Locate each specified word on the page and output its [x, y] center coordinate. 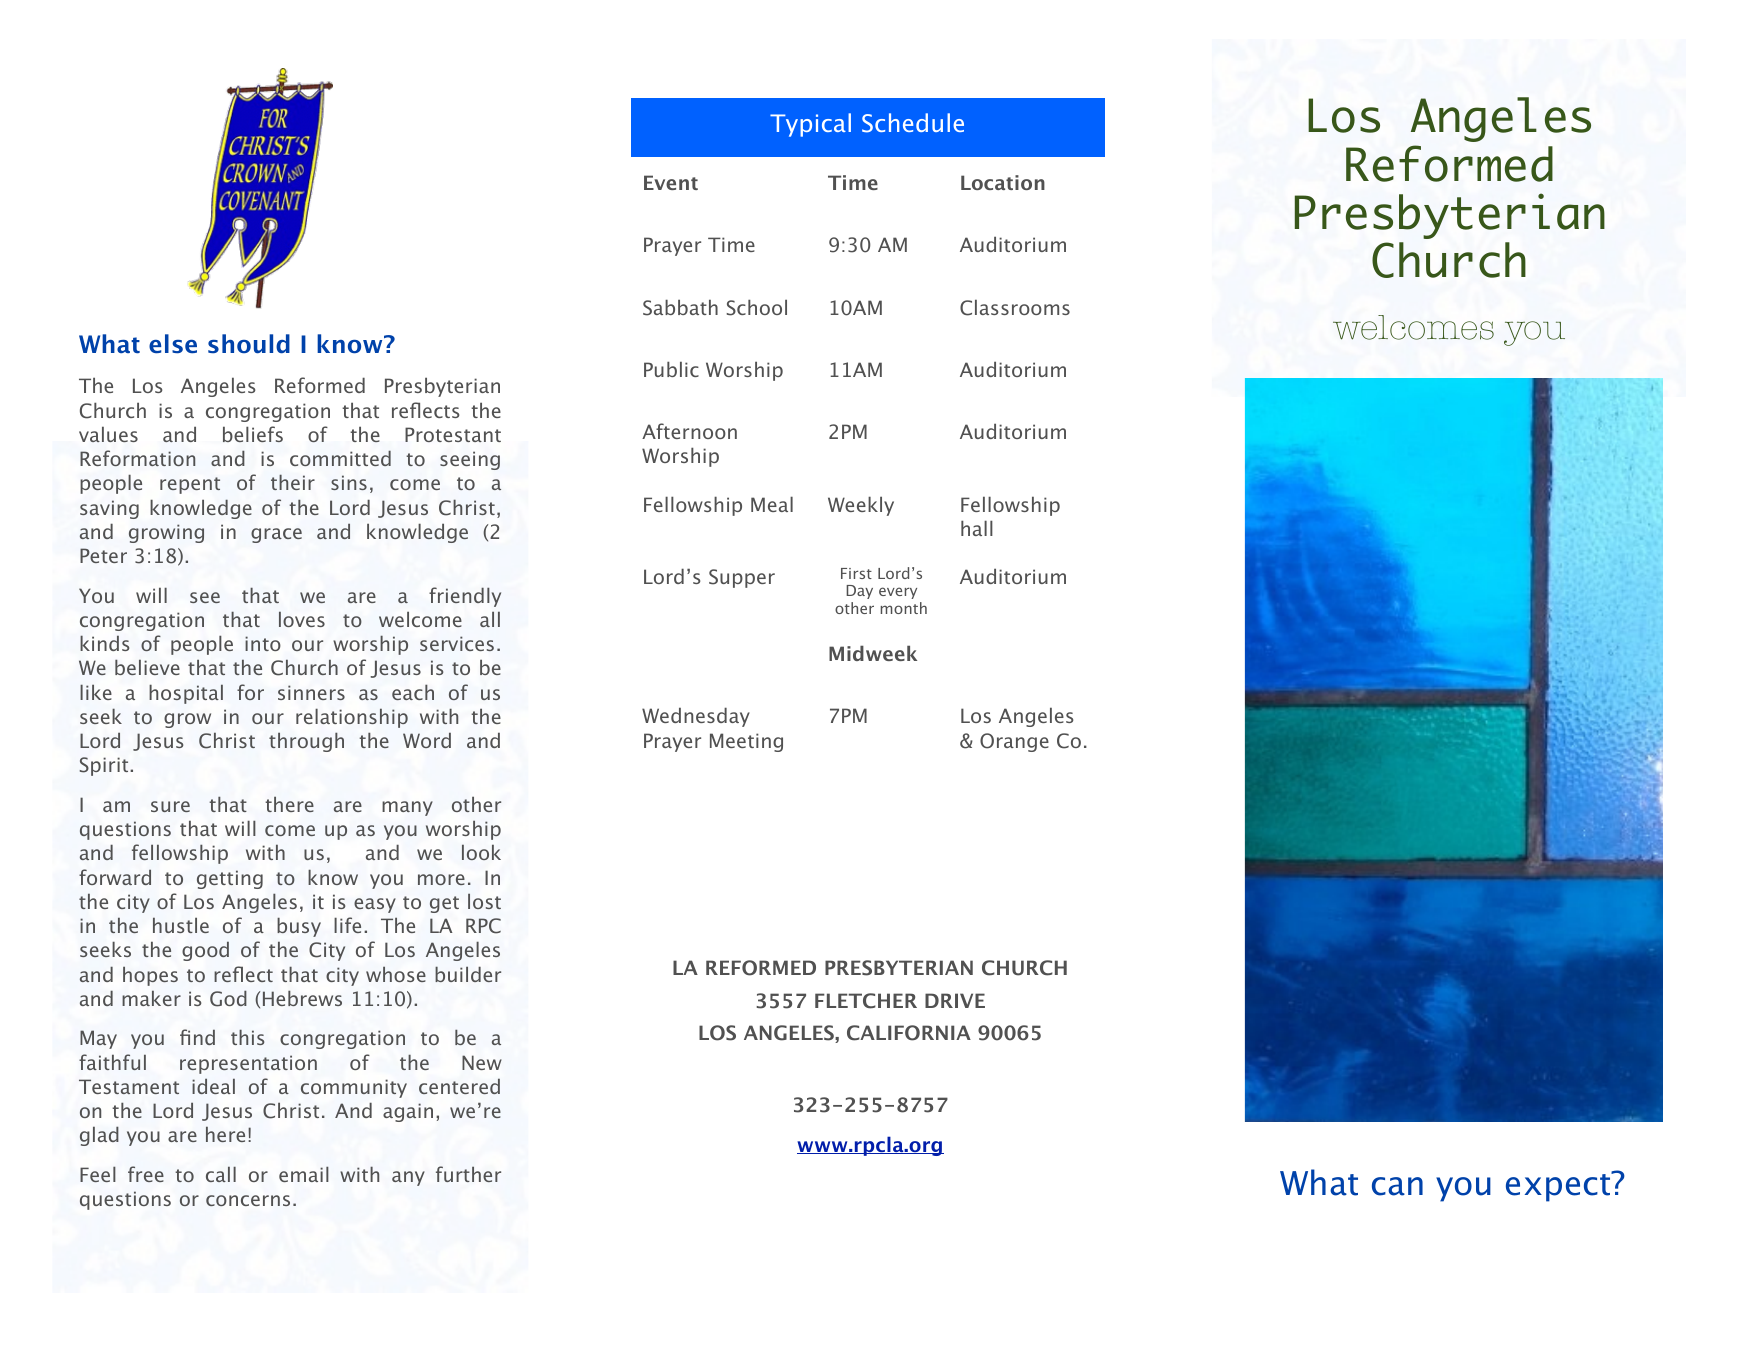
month [904, 608]
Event [671, 182]
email [304, 1174]
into [263, 643]
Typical [810, 125]
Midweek [873, 653]
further [468, 1174]
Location [1003, 182]
